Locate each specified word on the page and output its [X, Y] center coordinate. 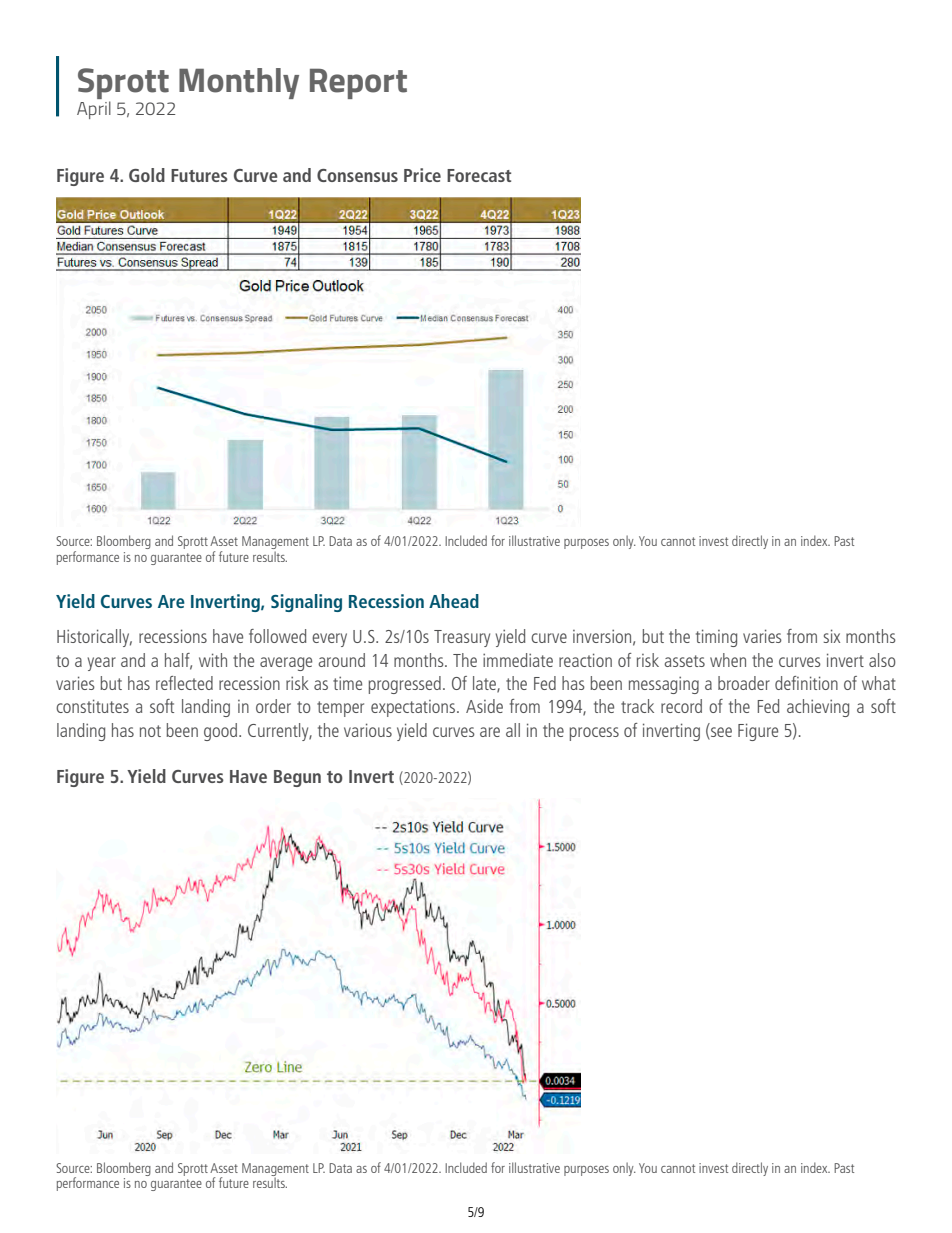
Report [358, 83]
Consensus [357, 175]
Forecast [479, 175]
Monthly [239, 83]
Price [422, 175]
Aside [484, 706]
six [832, 636]
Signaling [306, 603]
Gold [147, 175]
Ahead [454, 601]
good [222, 732]
